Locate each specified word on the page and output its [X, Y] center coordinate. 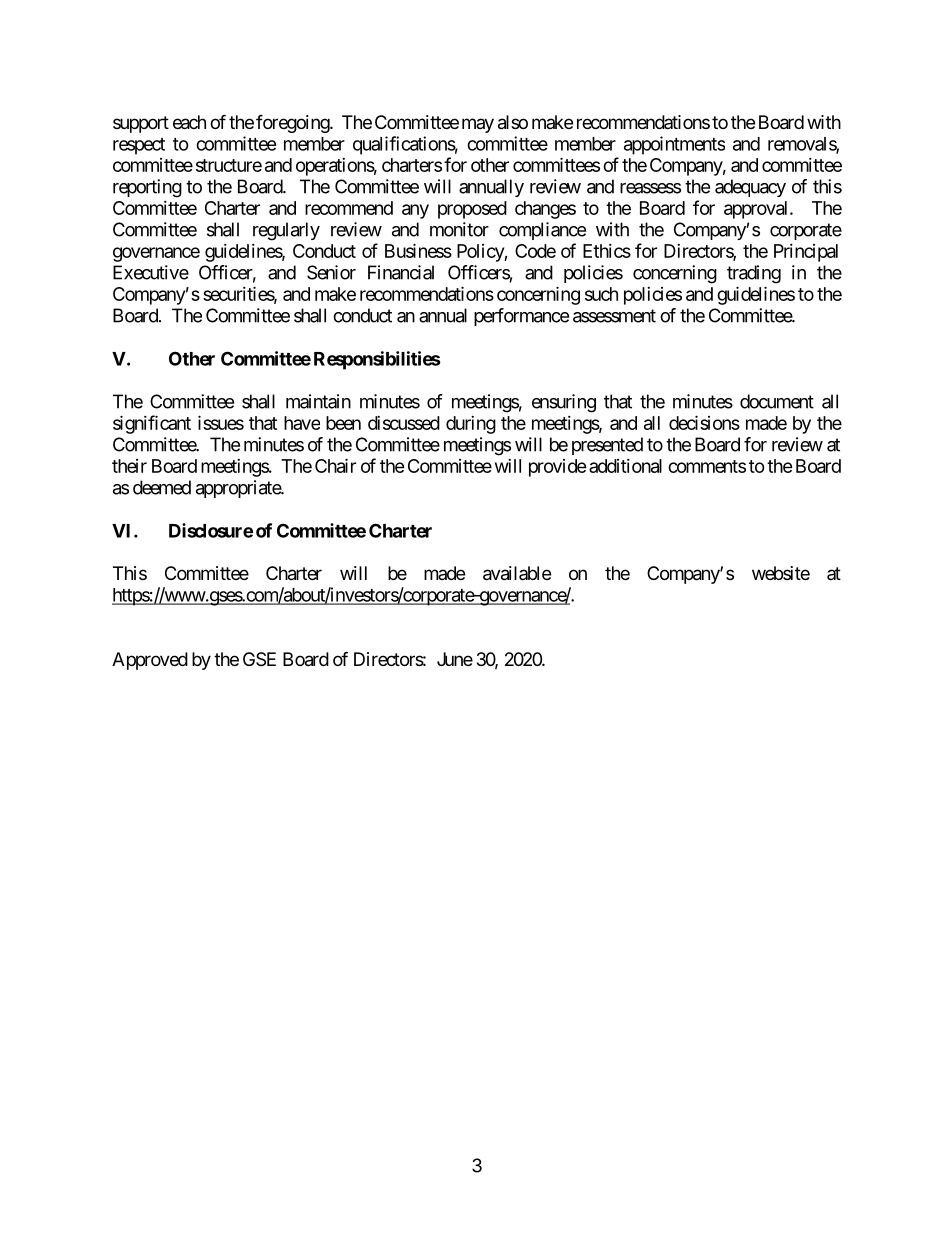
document [777, 401]
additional [625, 466]
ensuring [564, 403]
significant [152, 424]
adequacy [750, 188]
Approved [150, 661]
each [189, 122]
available [517, 573]
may [478, 125]
